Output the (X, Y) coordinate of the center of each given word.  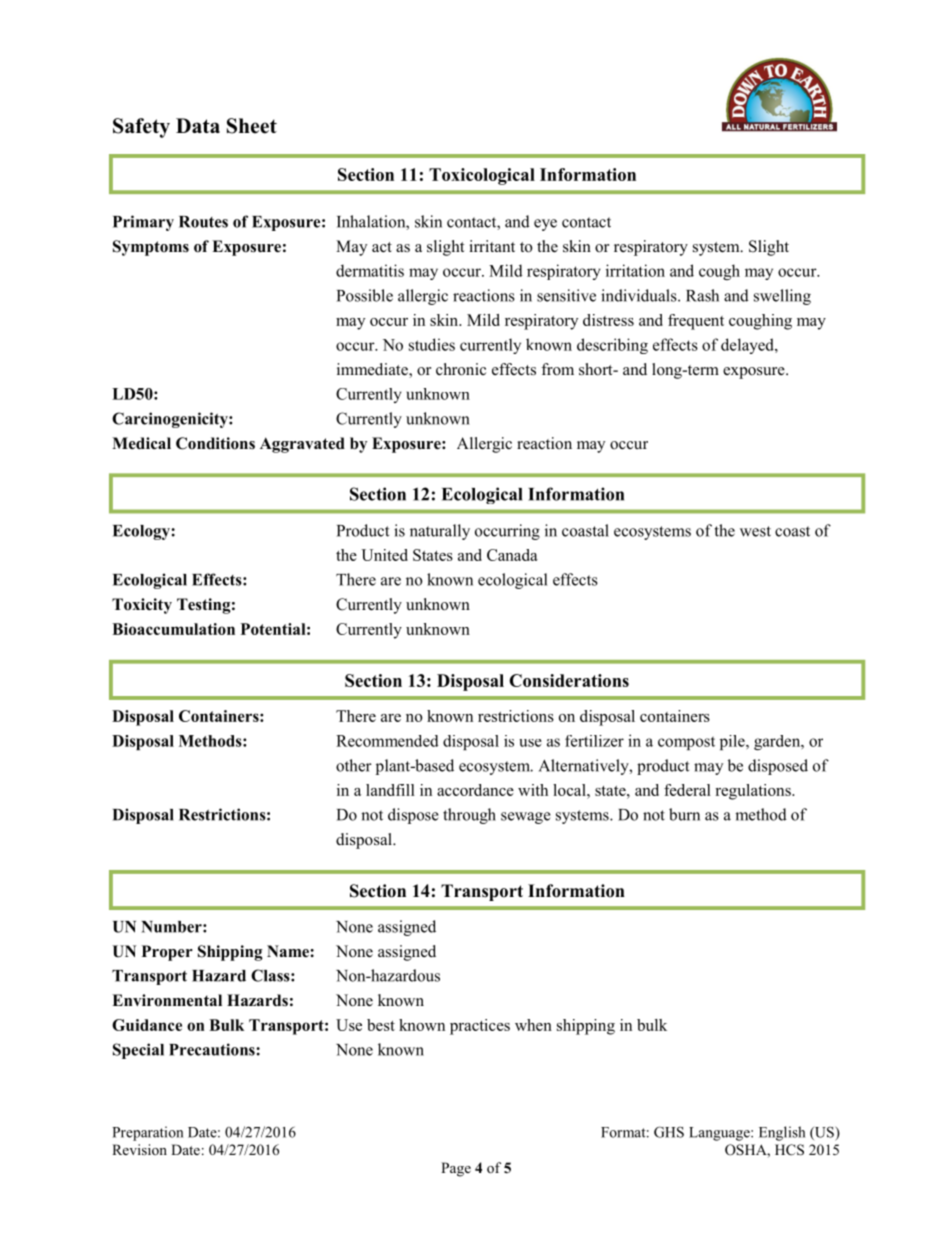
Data (198, 125)
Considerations (569, 680)
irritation (635, 270)
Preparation (147, 1133)
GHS (669, 1132)
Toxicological (482, 176)
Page (456, 1169)
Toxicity (142, 606)
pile (733, 742)
